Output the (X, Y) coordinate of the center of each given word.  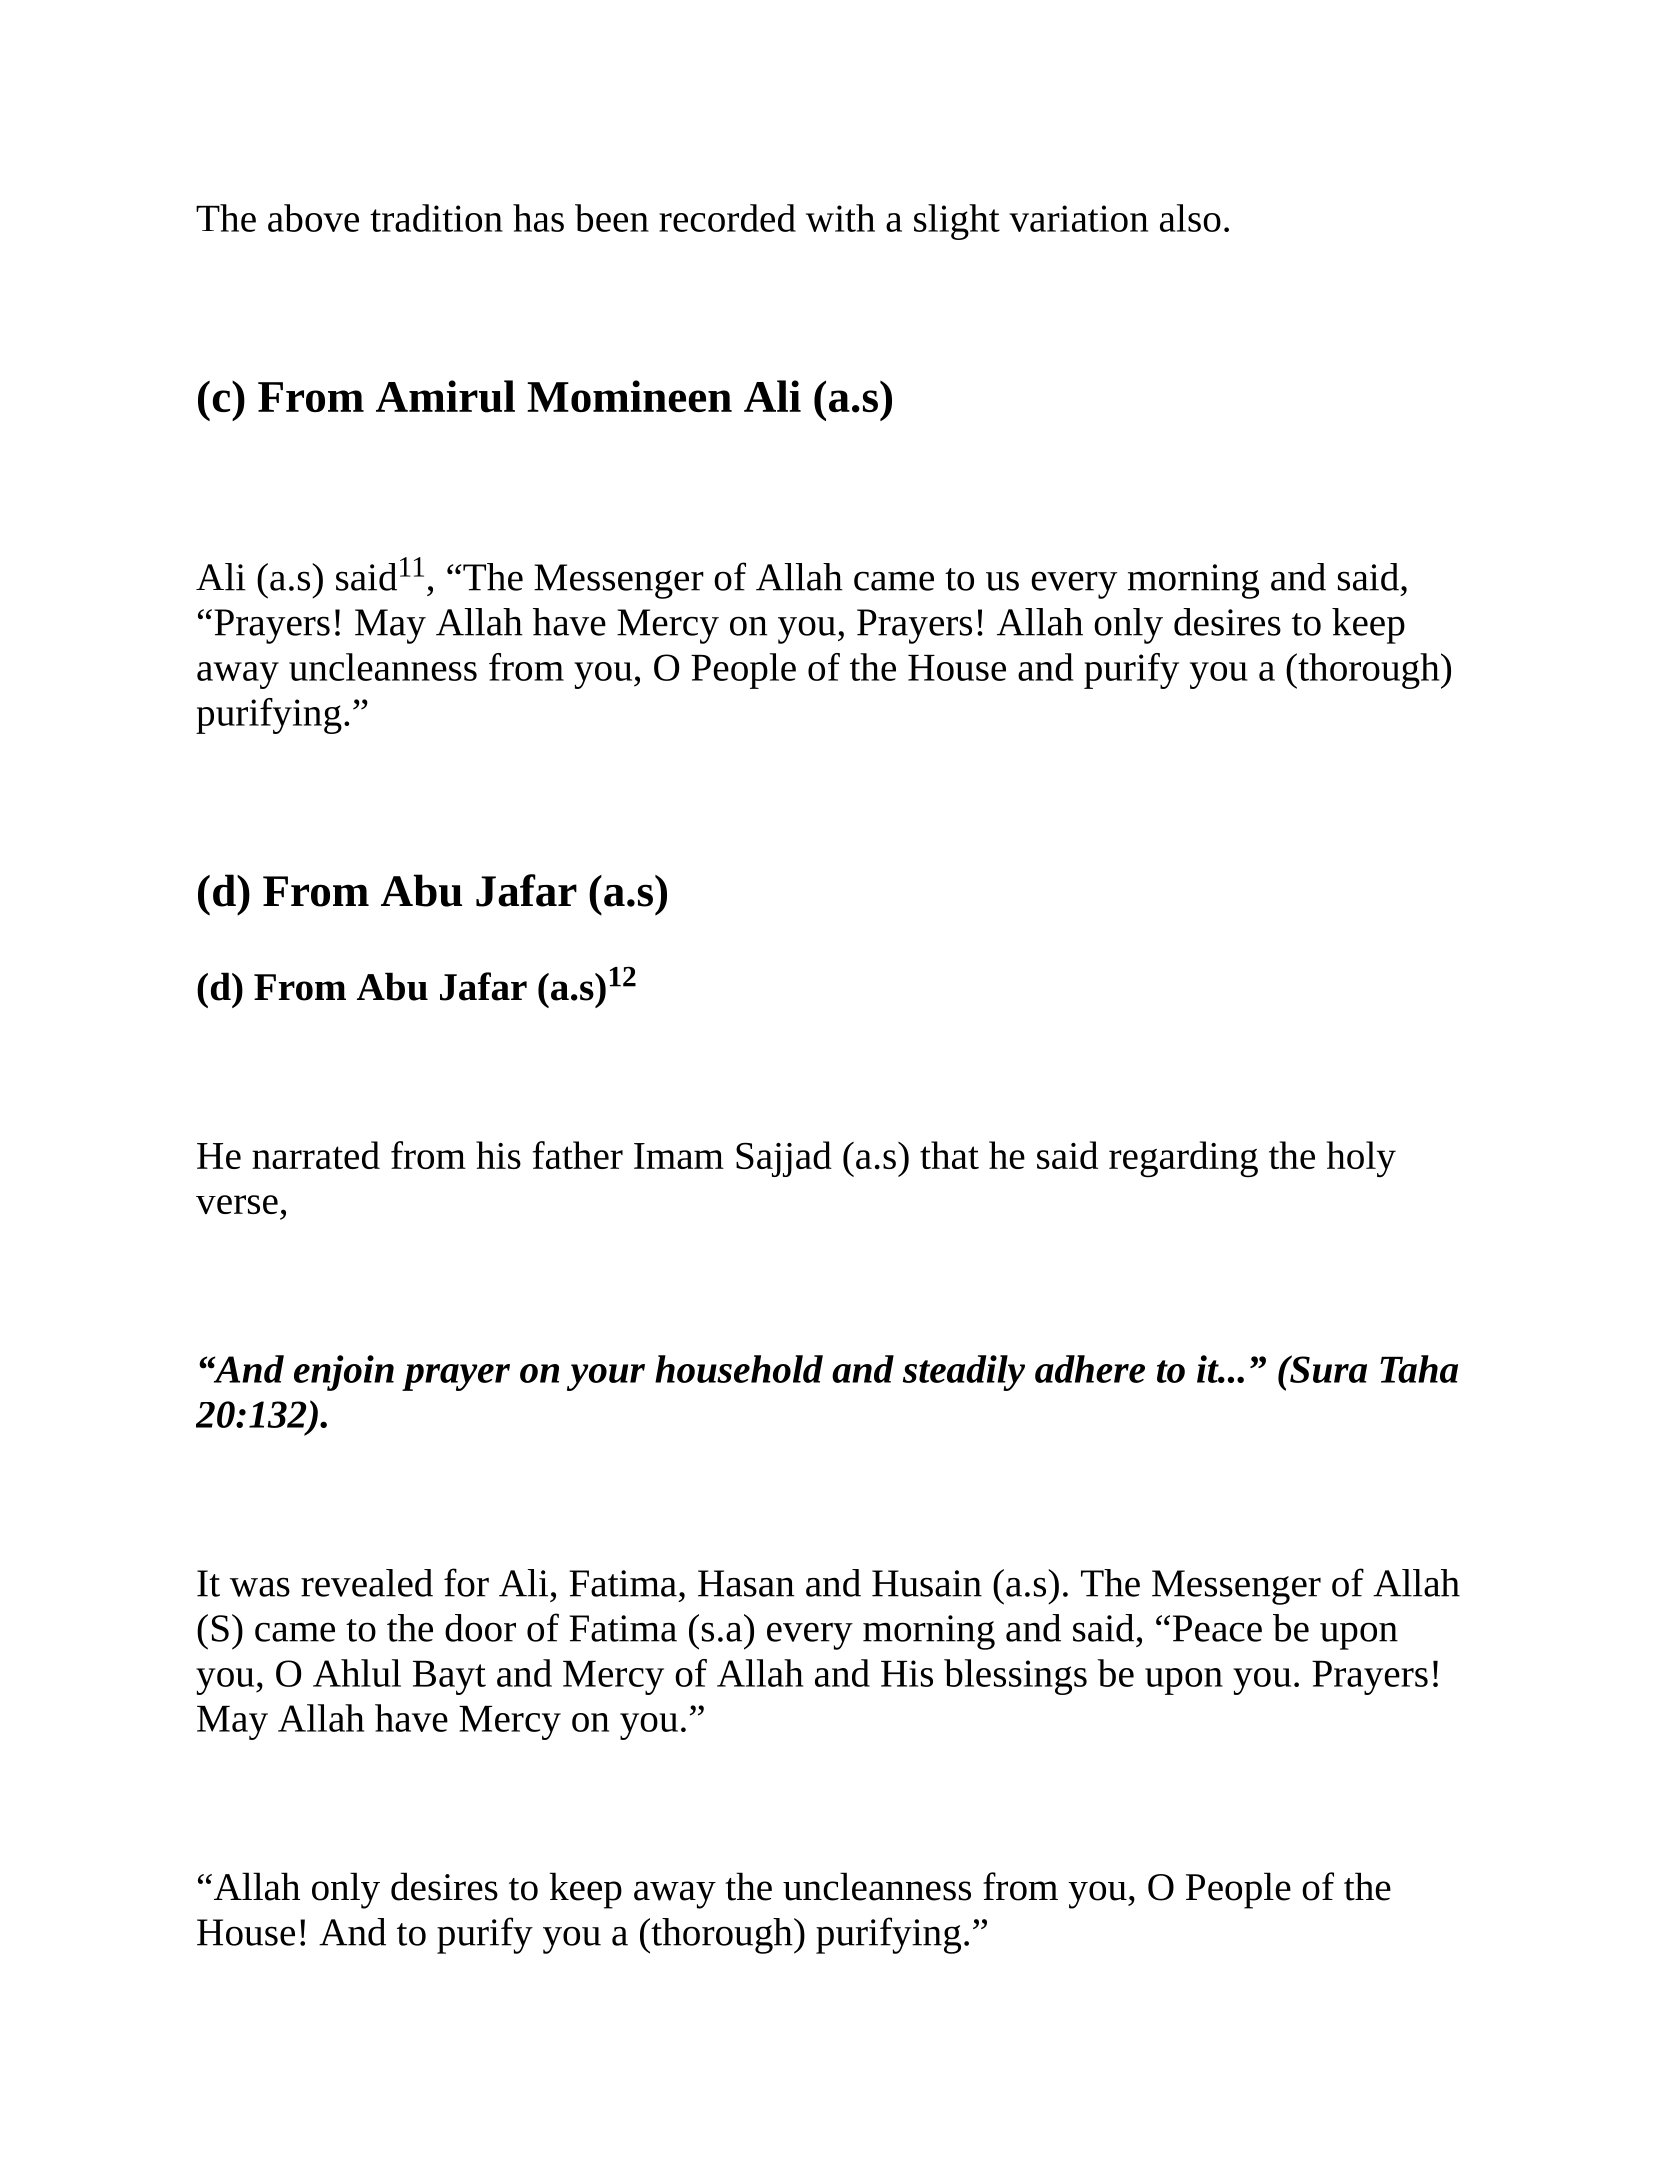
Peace (1217, 1628)
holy (1361, 1159)
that (949, 1155)
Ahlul (357, 1673)
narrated (316, 1155)
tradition (436, 218)
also (1190, 218)
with (840, 218)
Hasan (746, 1583)
